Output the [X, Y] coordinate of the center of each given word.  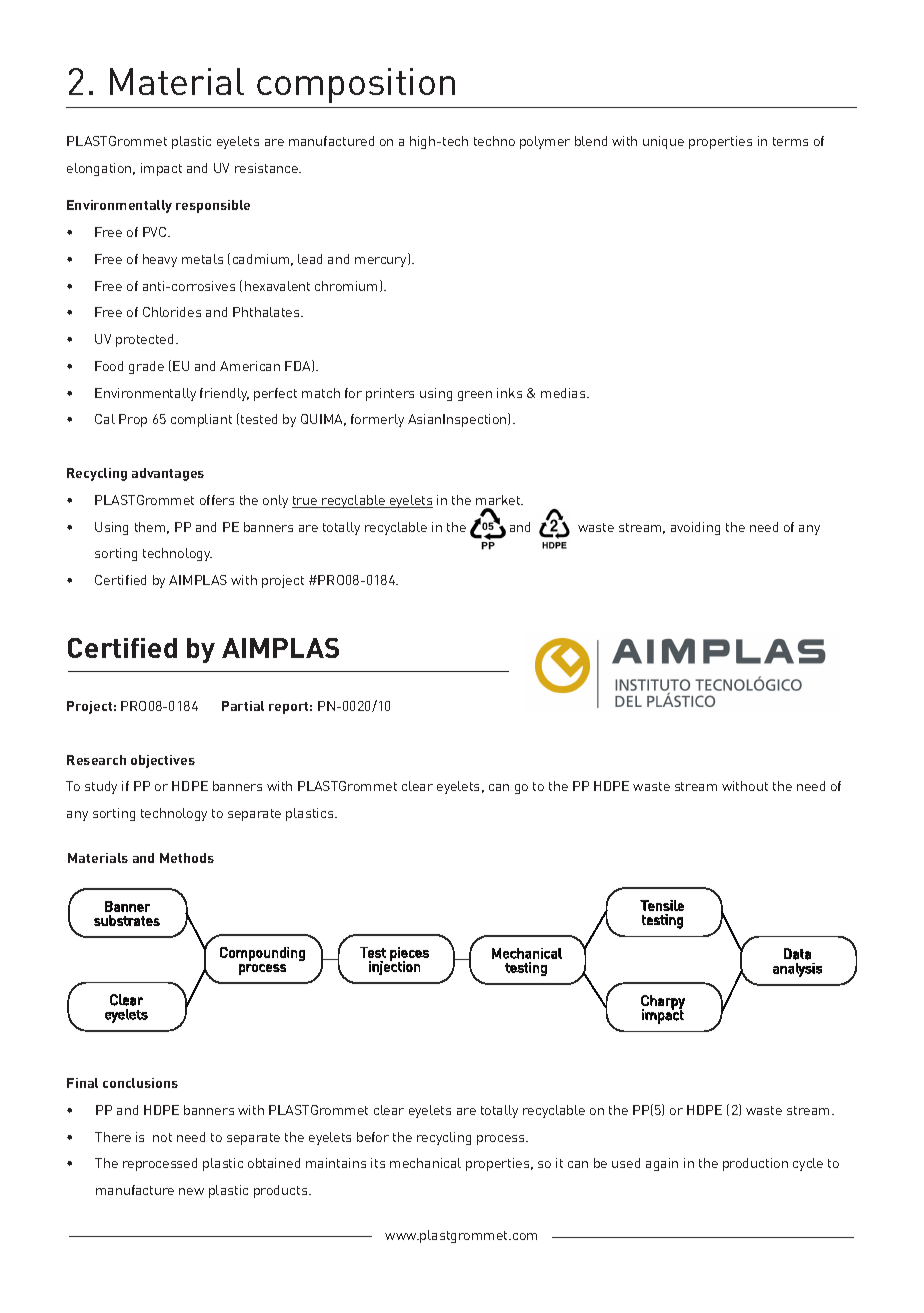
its [378, 1163]
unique [663, 142]
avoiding [695, 528]
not [162, 1137]
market [499, 500]
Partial [243, 706]
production [755, 1164]
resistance [267, 168]
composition [356, 85]
